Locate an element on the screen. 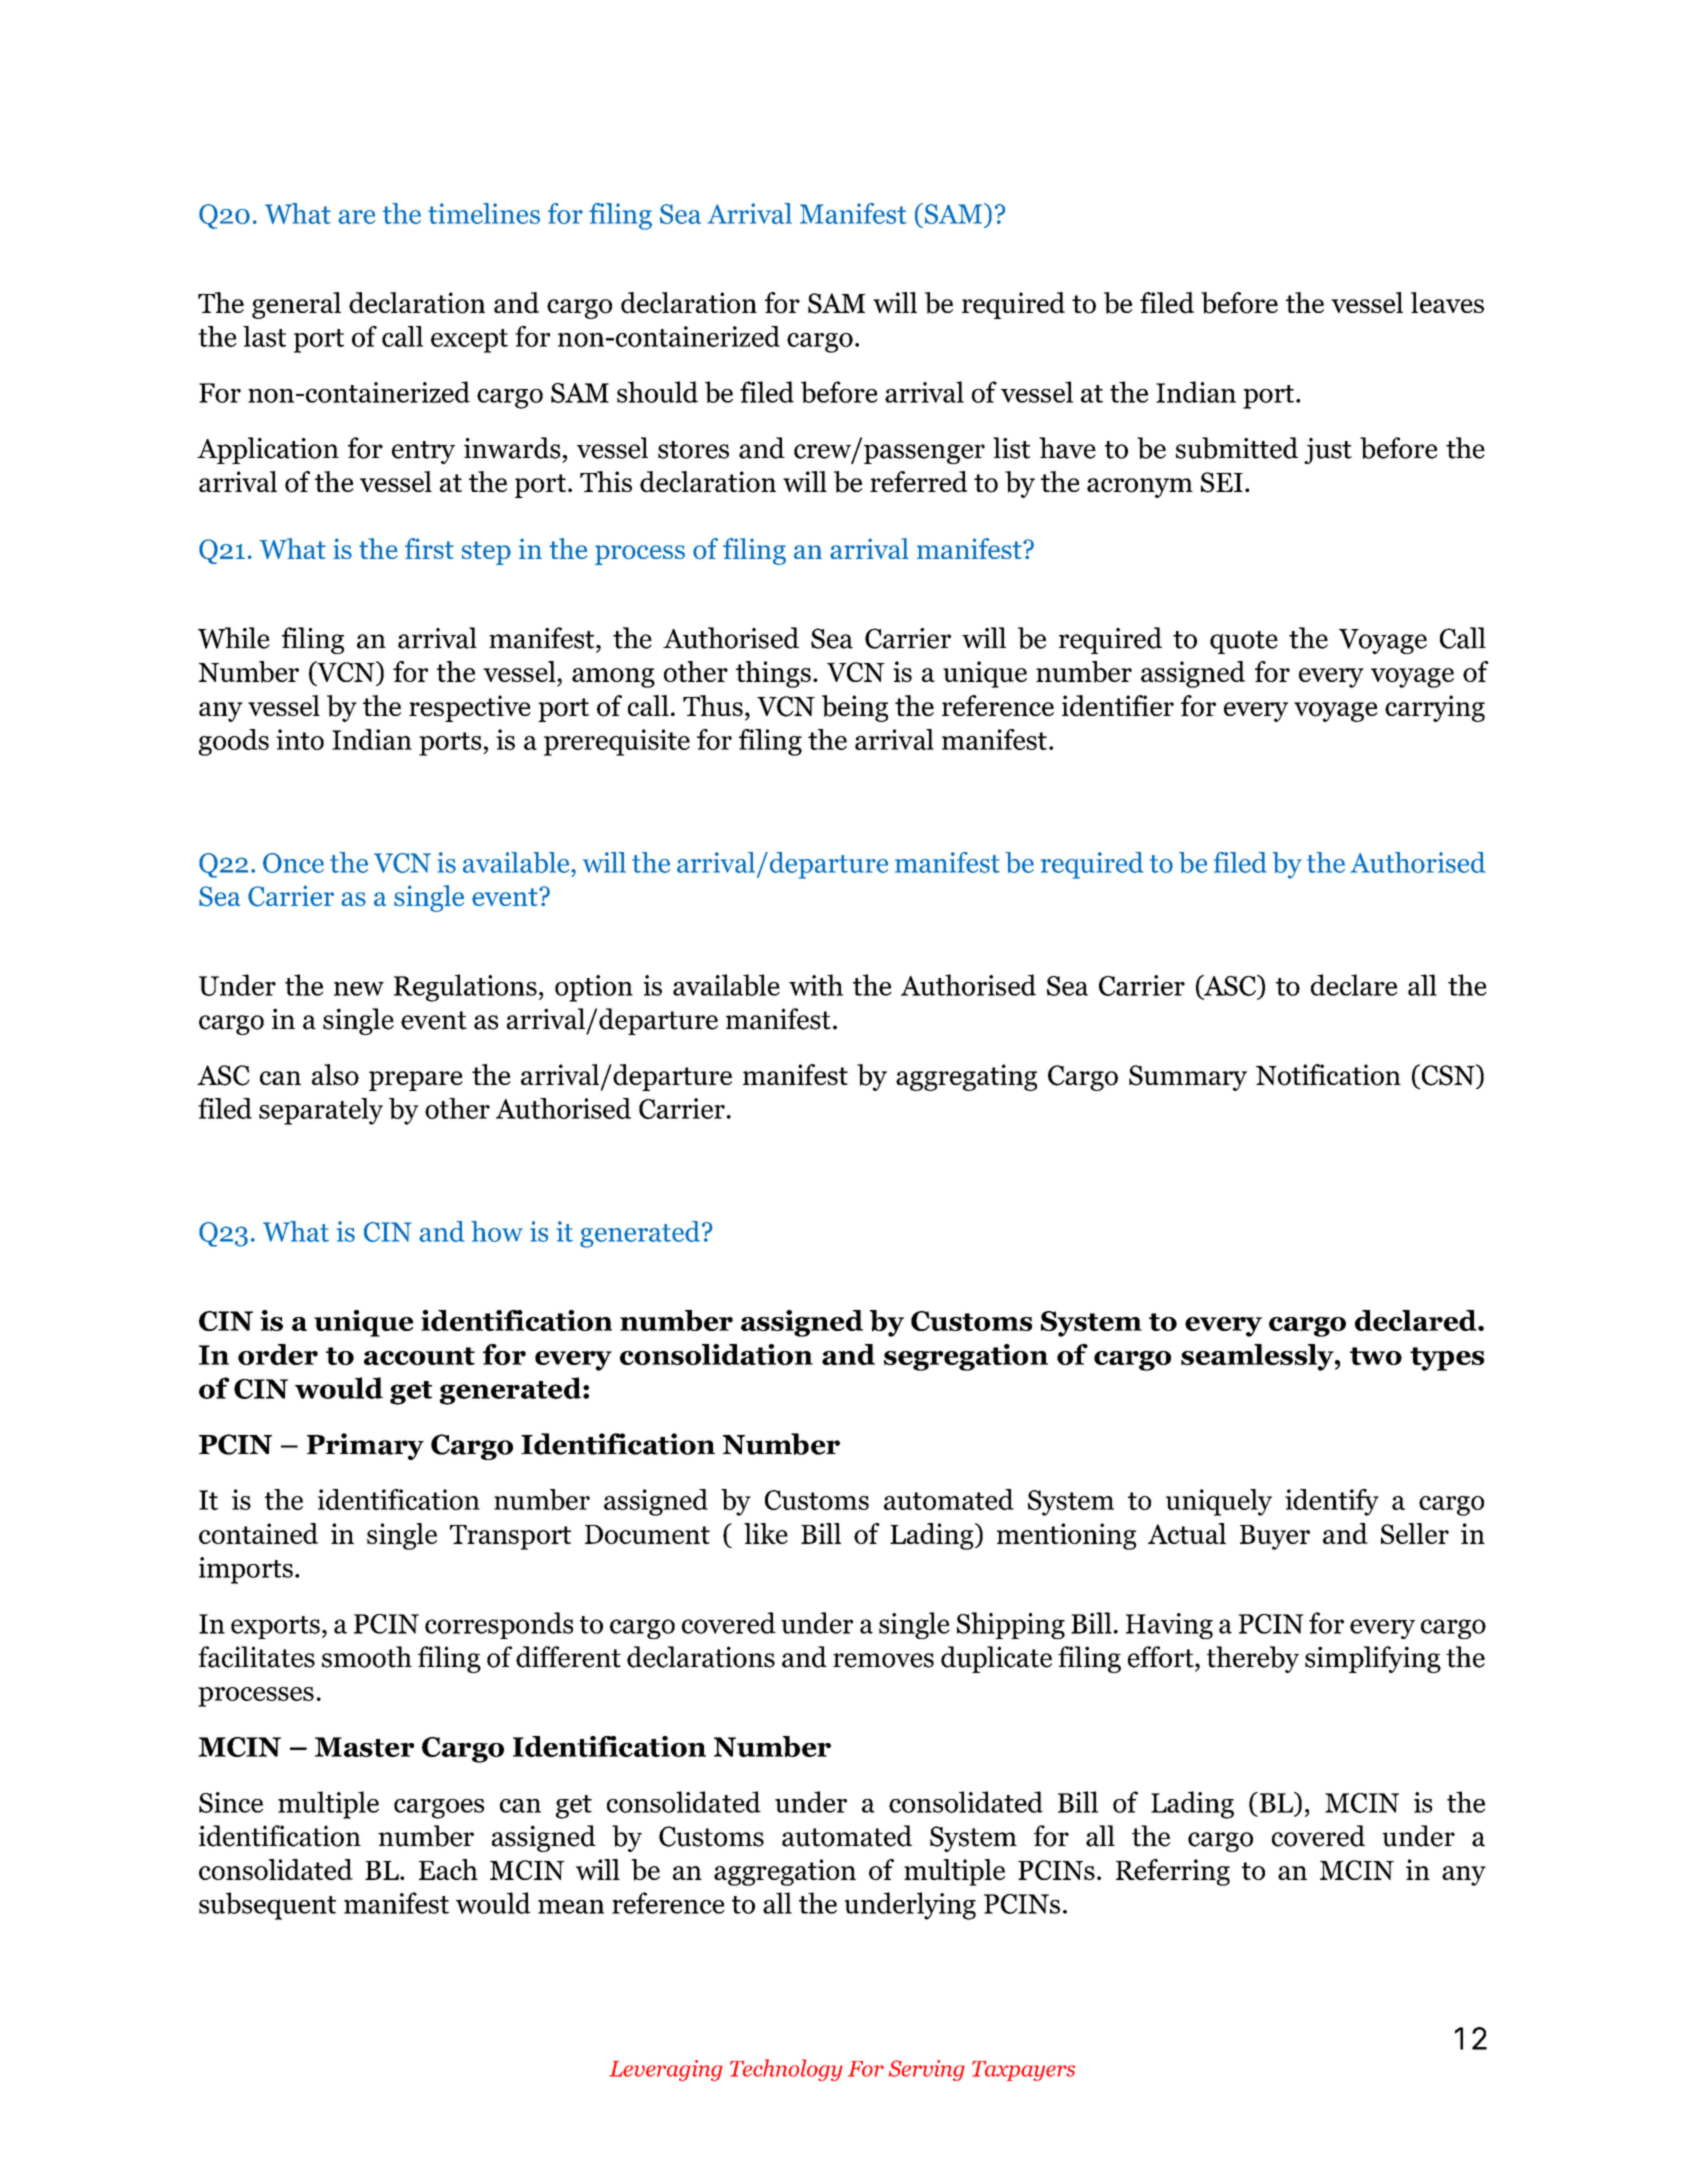 This screenshot has height=2180, width=1685. separately is located at coordinates (321, 1111).
